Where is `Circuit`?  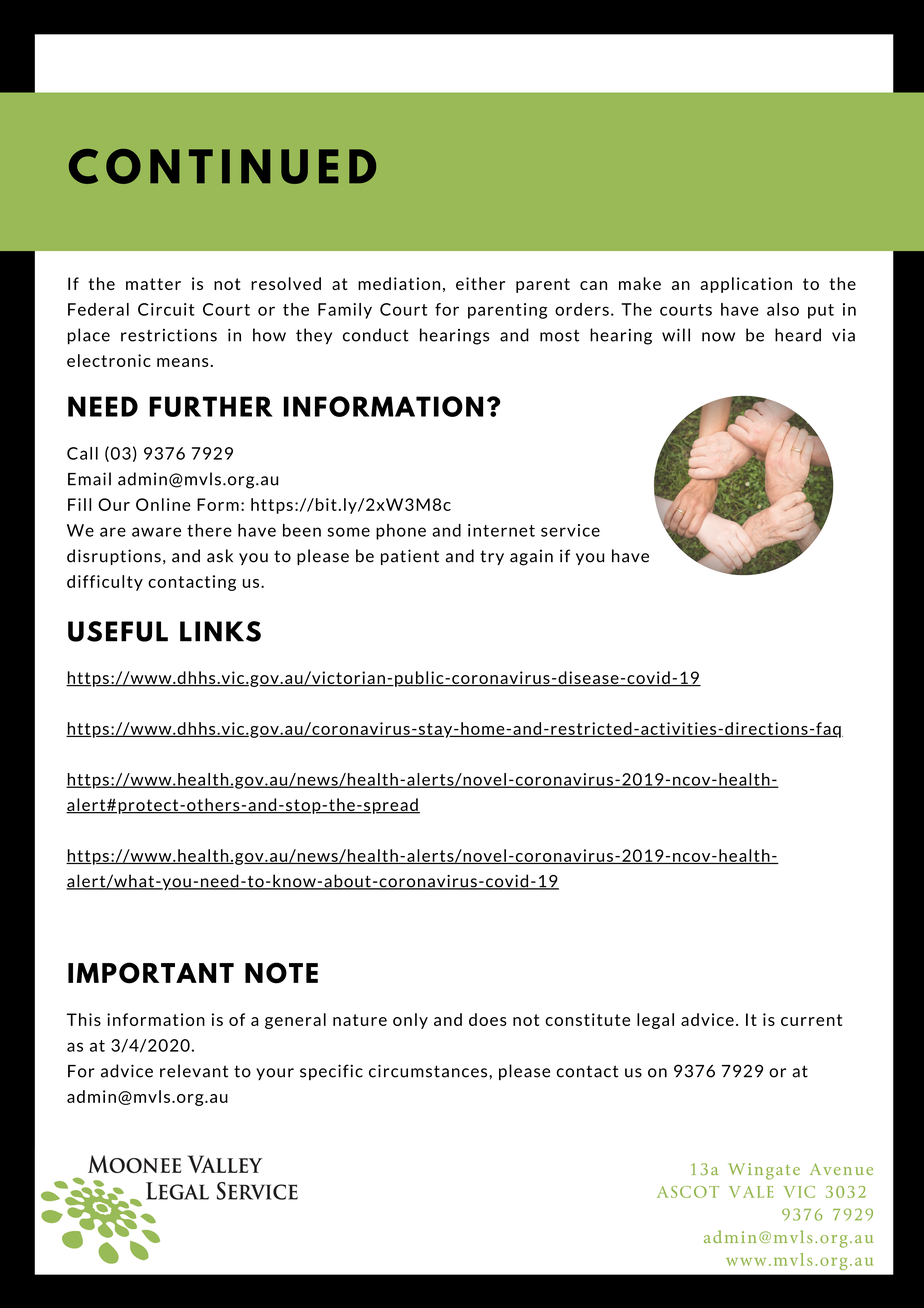 Circuit is located at coordinates (166, 309).
